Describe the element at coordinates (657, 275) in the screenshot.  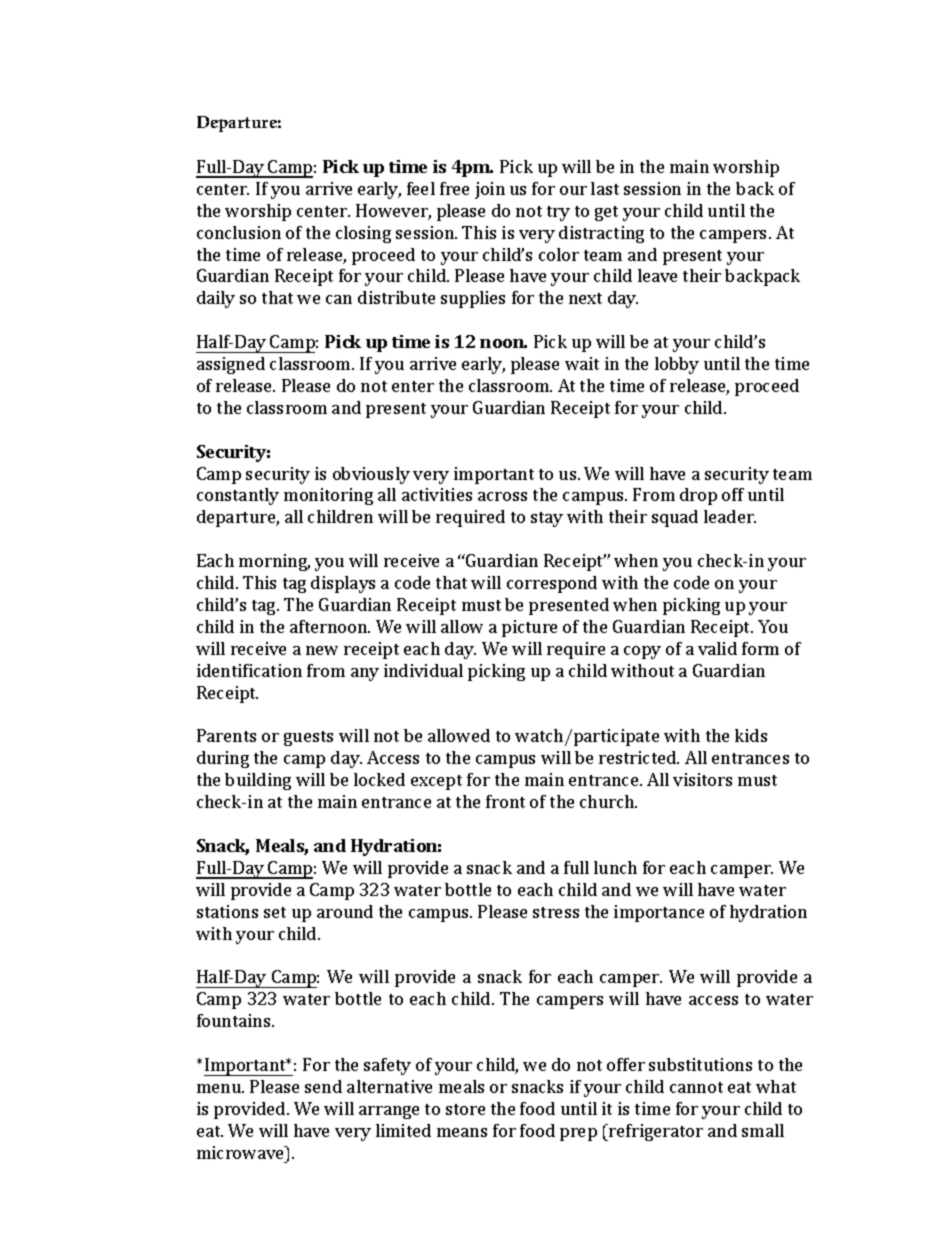
I see `leave` at that location.
